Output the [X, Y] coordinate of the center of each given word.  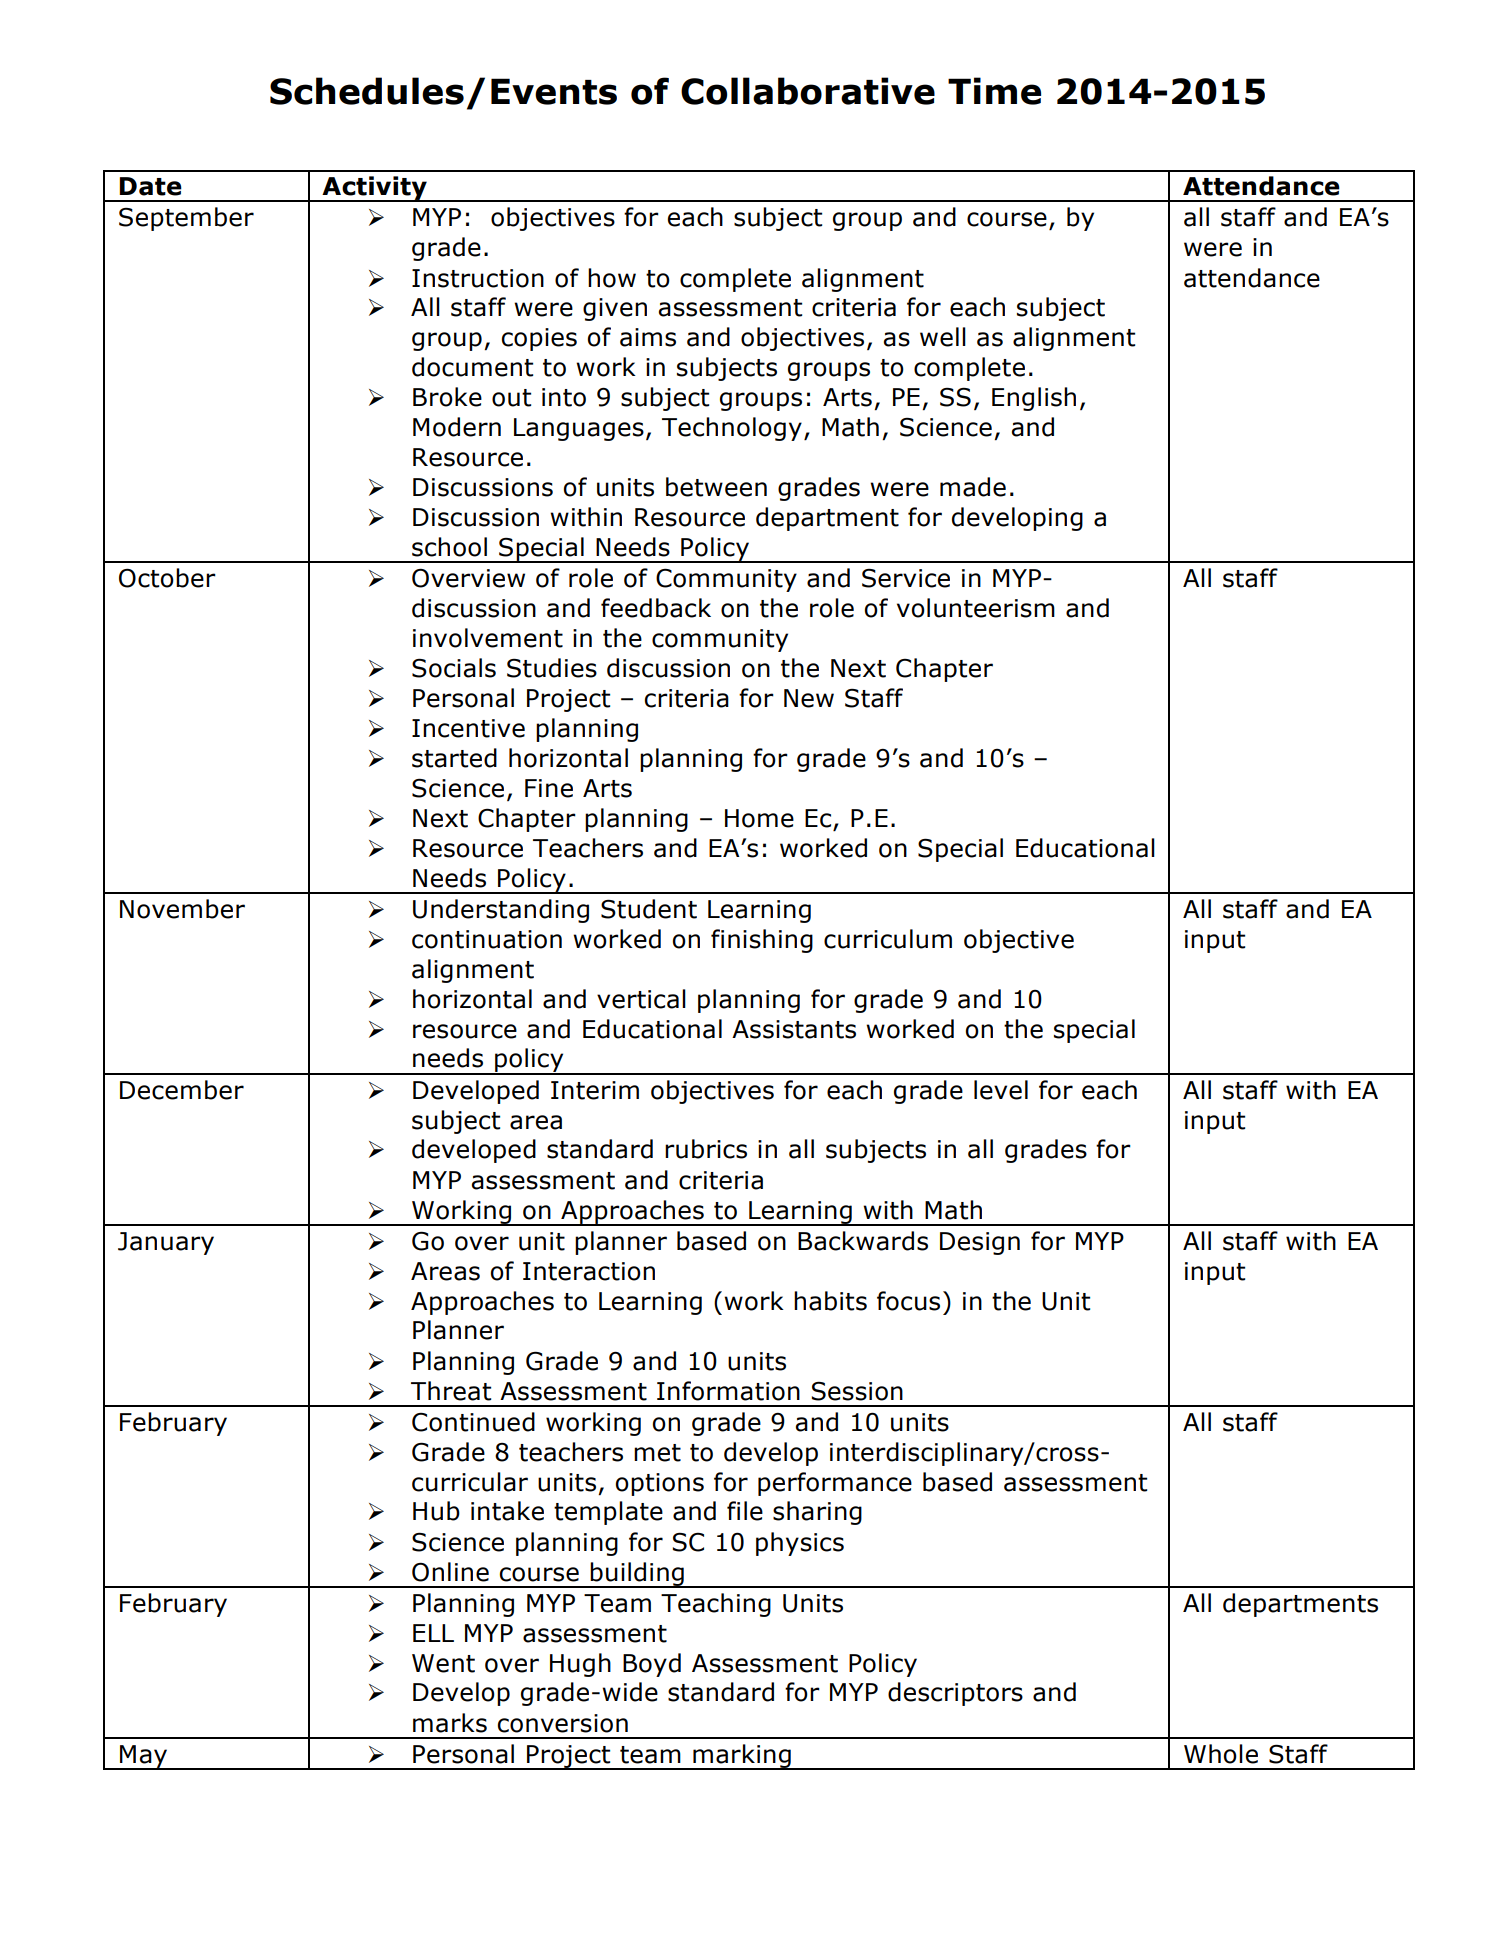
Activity [374, 189]
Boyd [652, 1665]
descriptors [955, 1694]
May [144, 1757]
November [182, 909]
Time [994, 91]
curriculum [888, 939]
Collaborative [808, 91]
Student [649, 909]
